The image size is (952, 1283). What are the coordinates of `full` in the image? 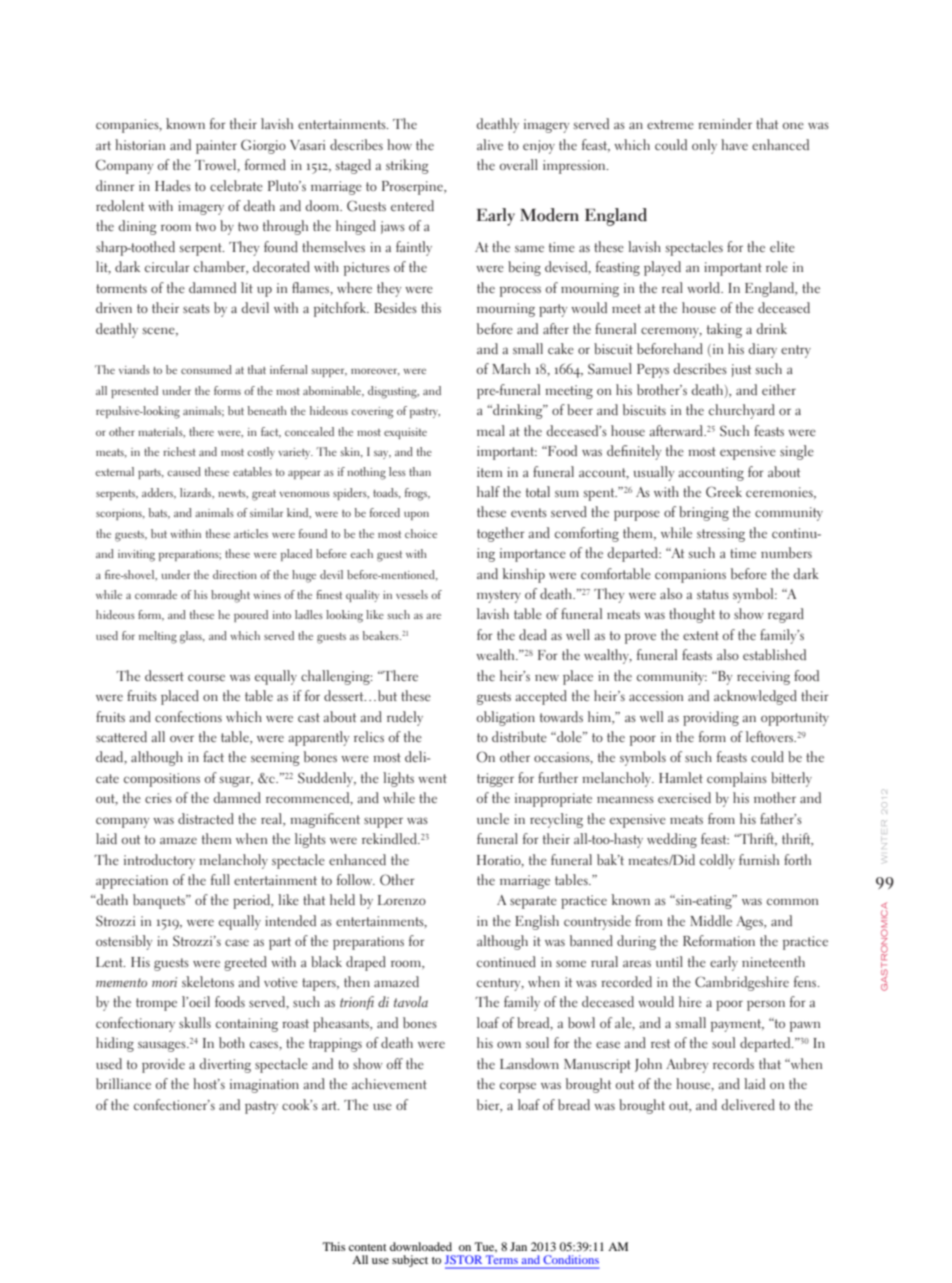 It's located at (220, 879).
